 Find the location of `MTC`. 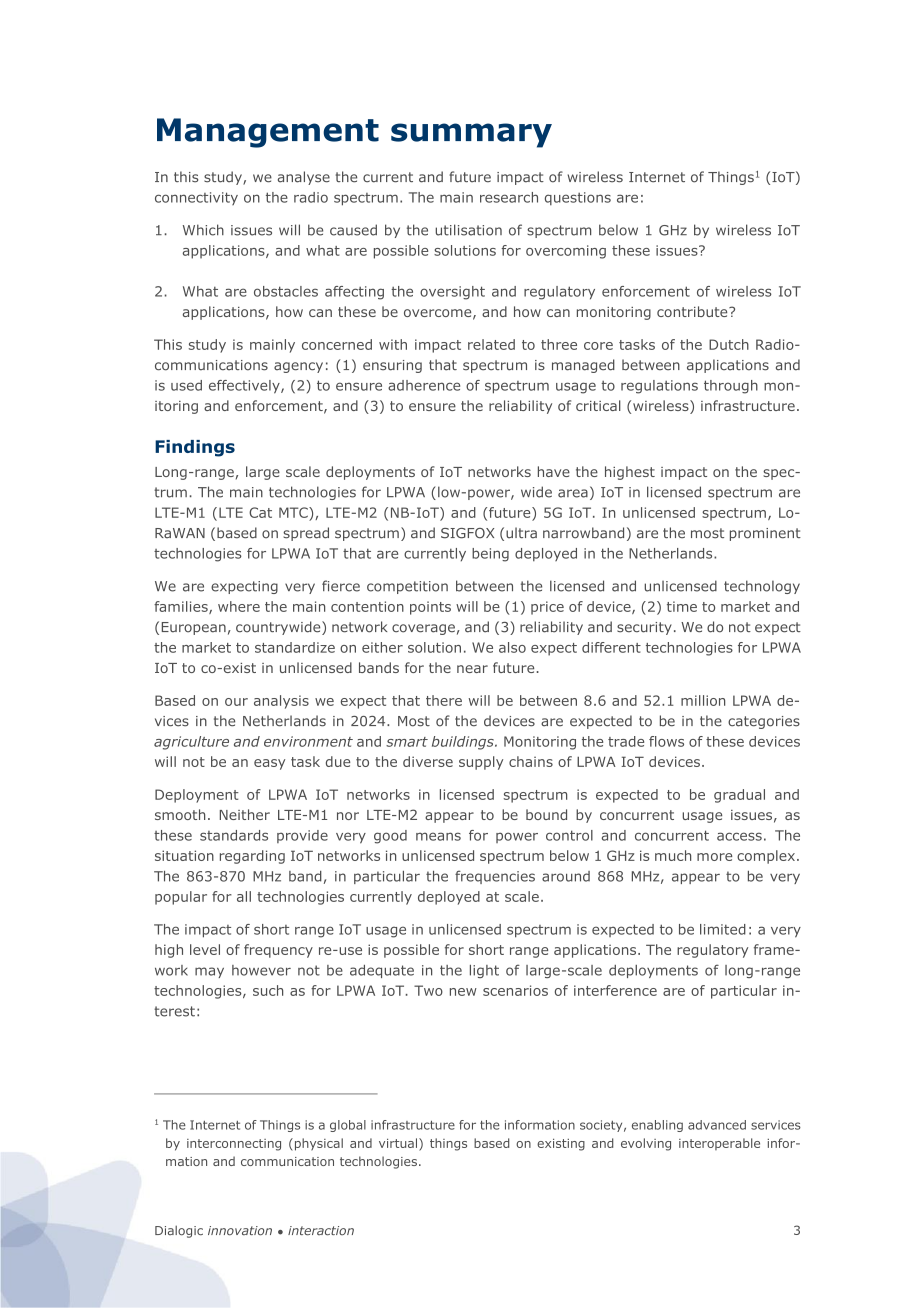

MTC is located at coordinates (294, 512).
